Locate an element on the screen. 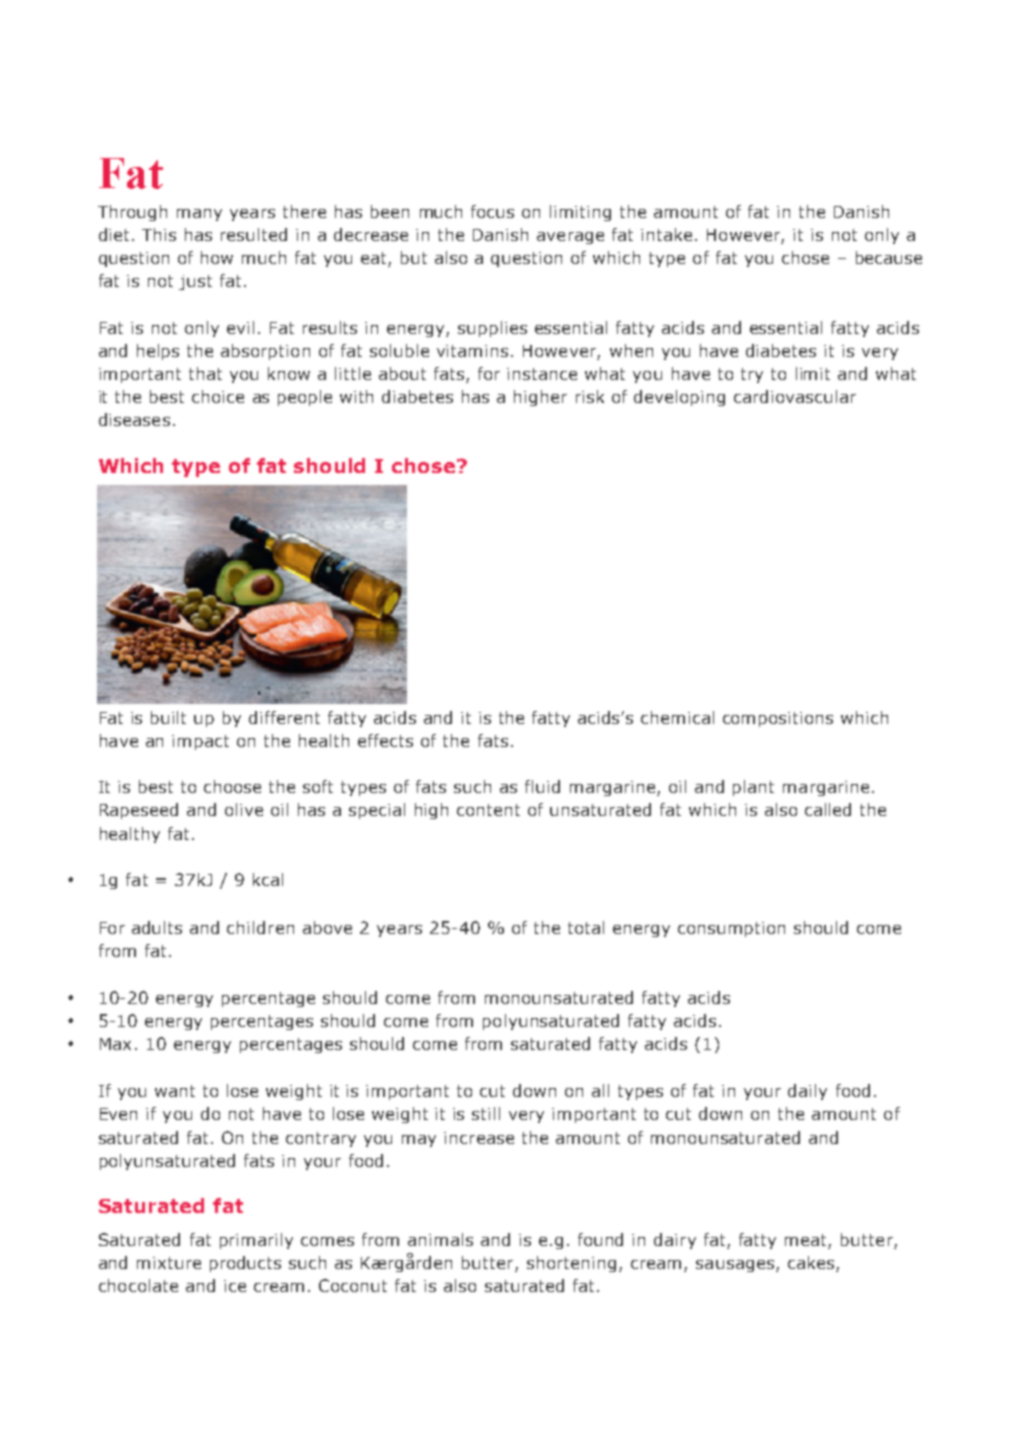 This screenshot has width=1020, height=1443. animals is located at coordinates (440, 1239).
